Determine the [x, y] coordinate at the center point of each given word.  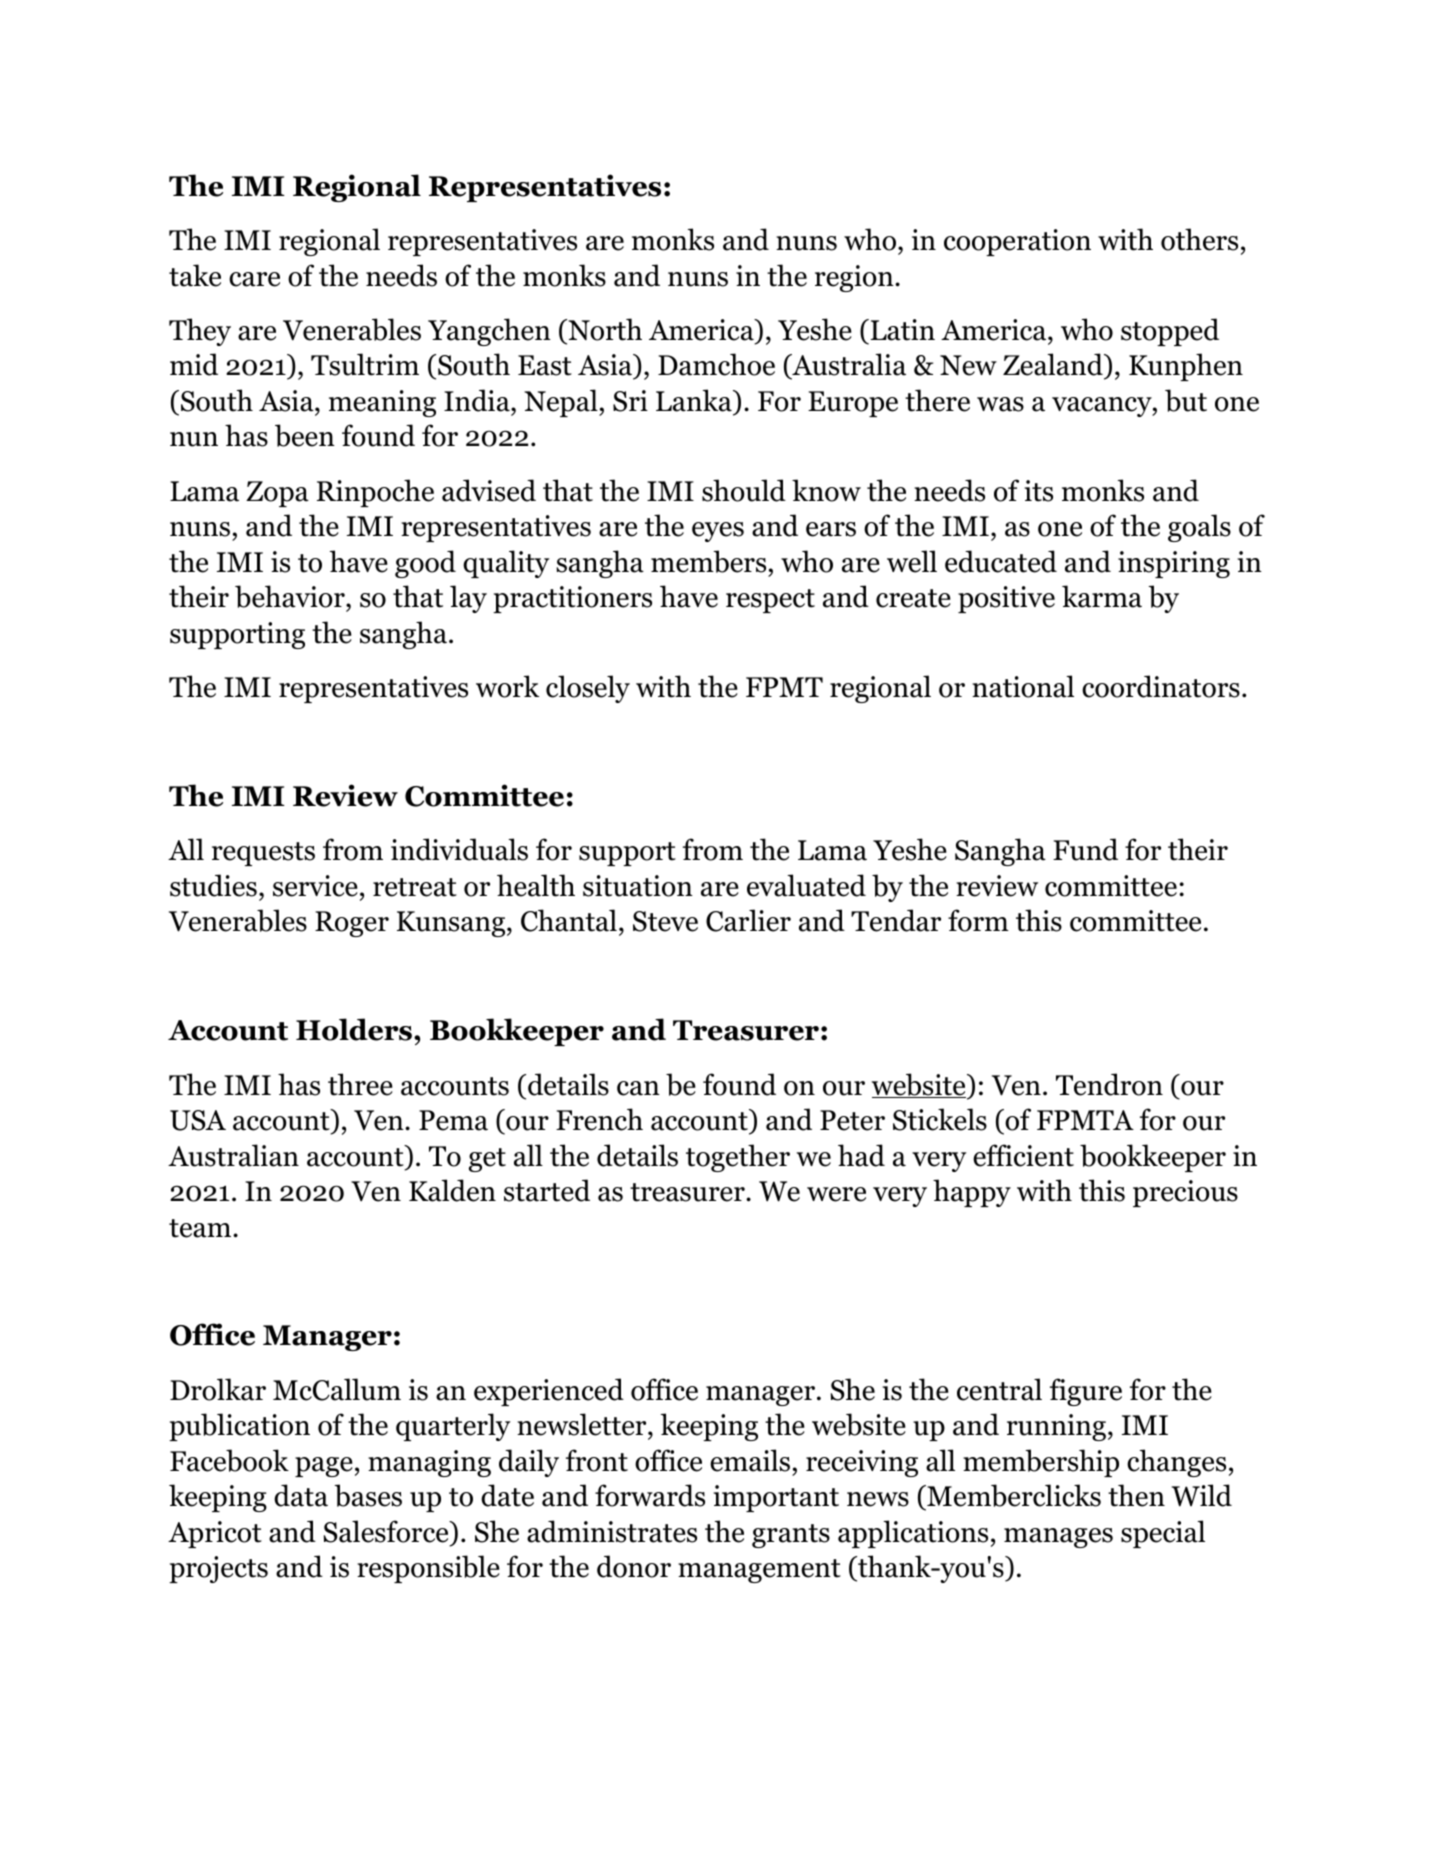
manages [1058, 1538]
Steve [665, 921]
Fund [1085, 849]
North [604, 329]
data [301, 1495]
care [254, 279]
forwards [650, 1495]
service [315, 886]
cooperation [1017, 242]
